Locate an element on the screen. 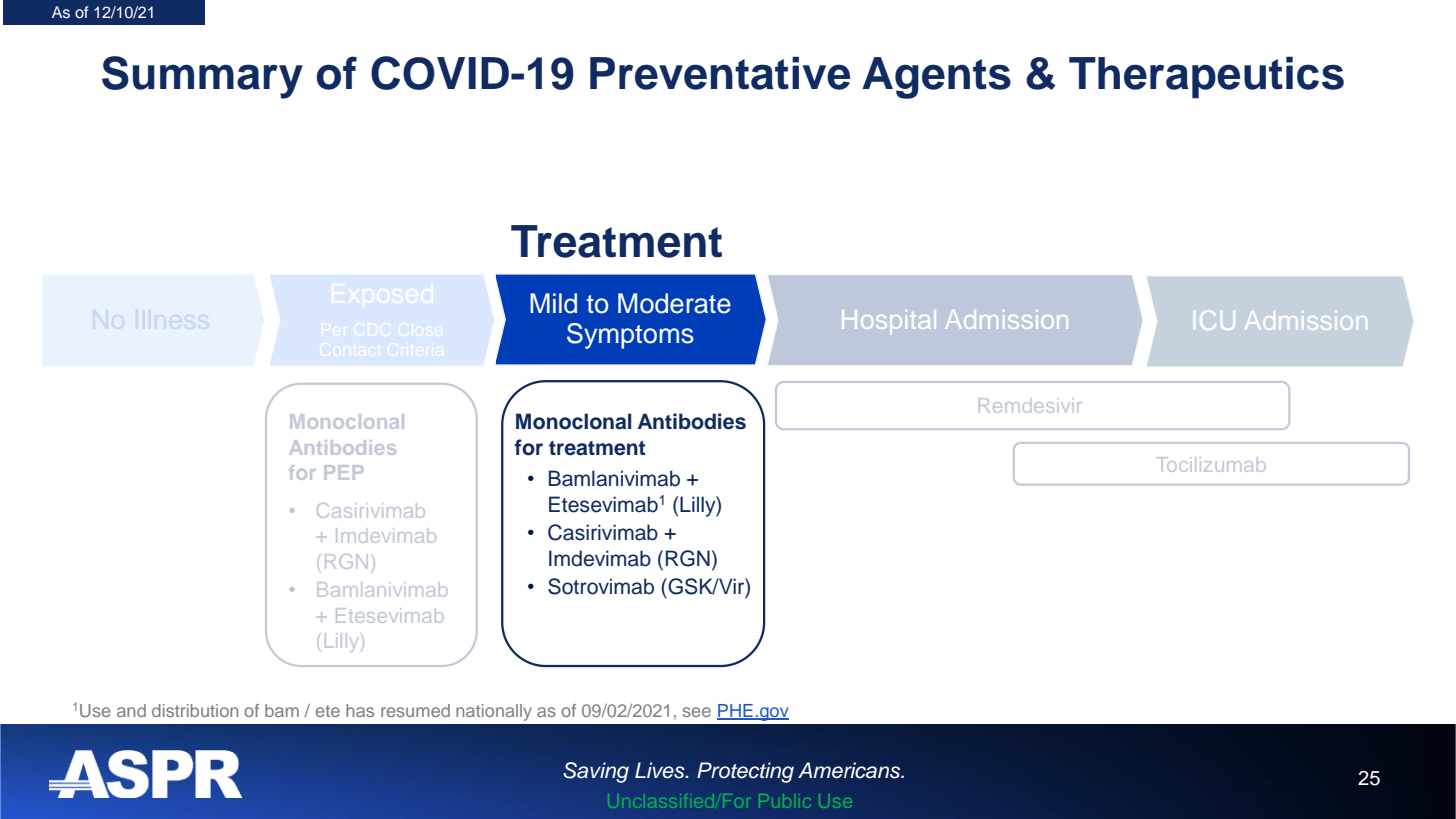 This screenshot has height=819, width=1456. Preventative is located at coordinates (720, 73).
